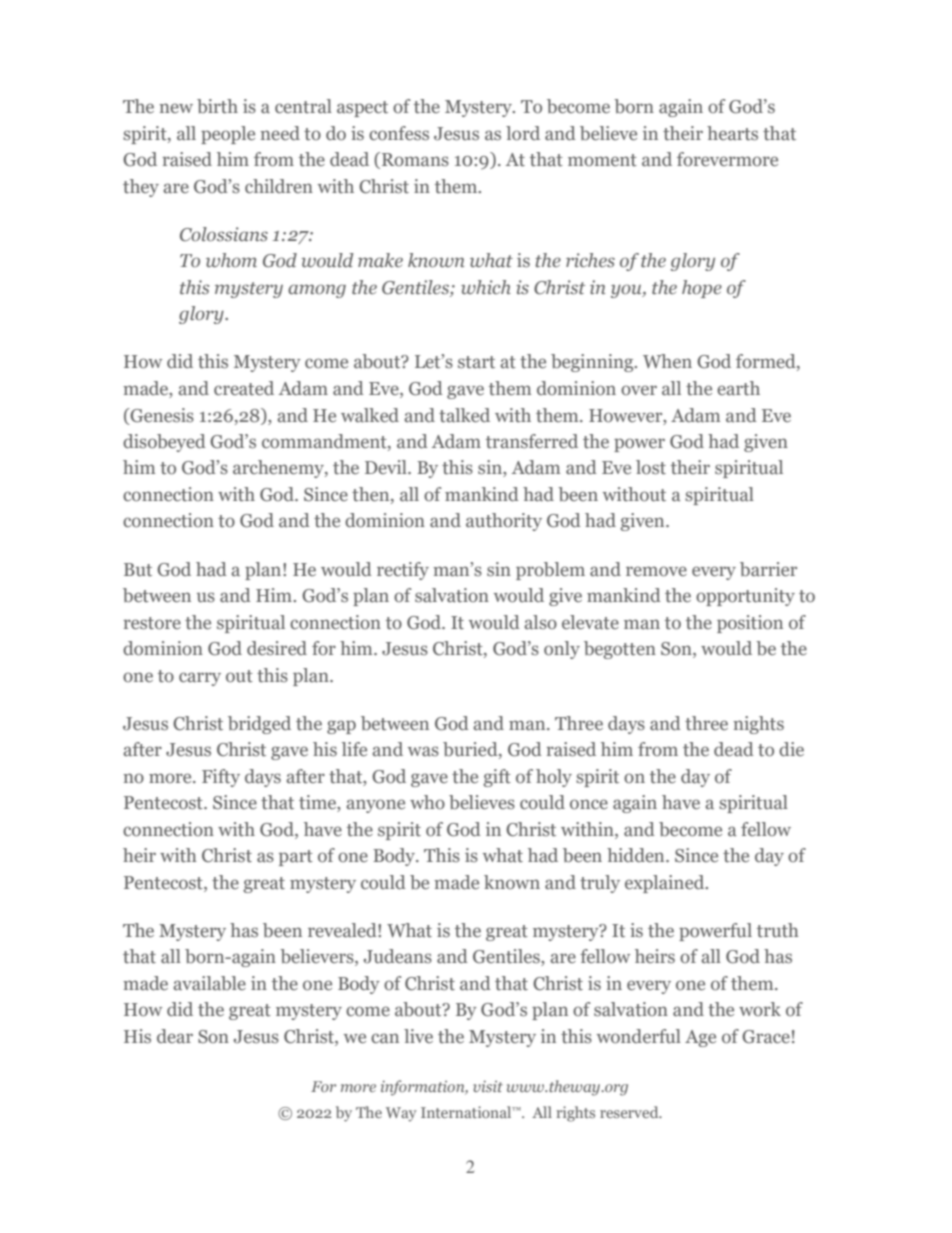  What do you see at coordinates (523, 133) in the page?
I see `lord` at bounding box center [523, 133].
